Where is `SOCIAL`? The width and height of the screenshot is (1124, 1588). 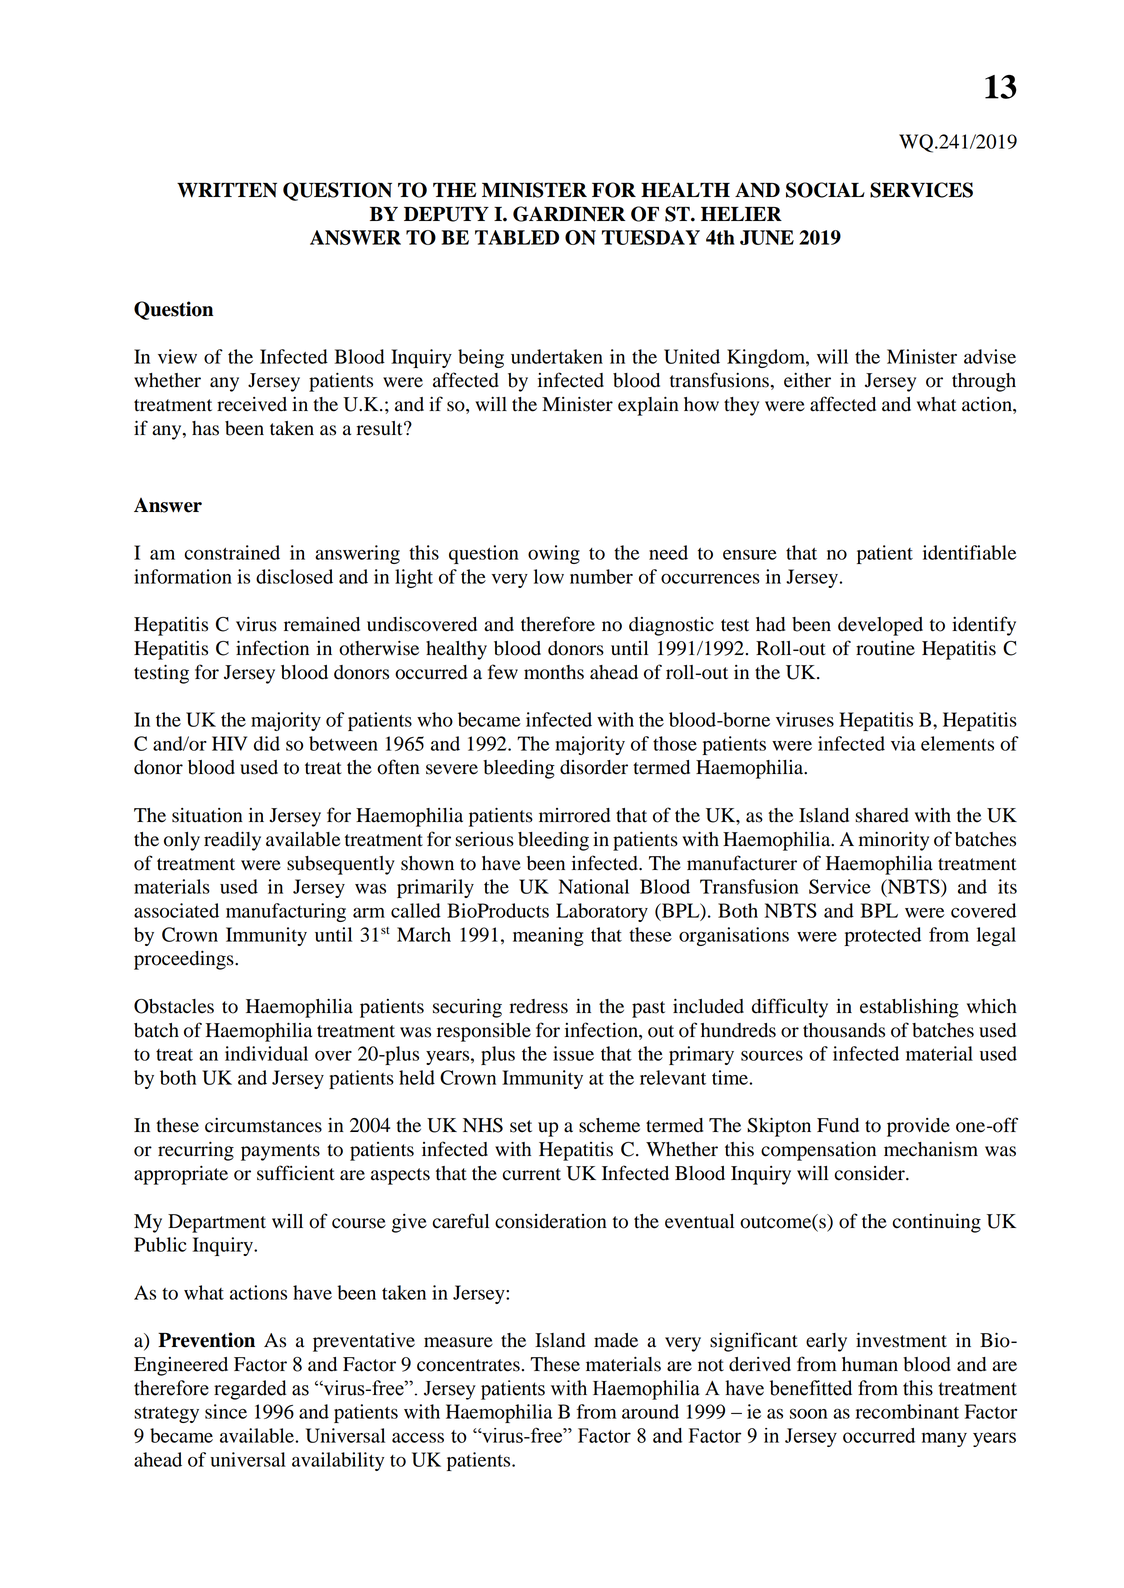 SOCIAL is located at coordinates (825, 190).
